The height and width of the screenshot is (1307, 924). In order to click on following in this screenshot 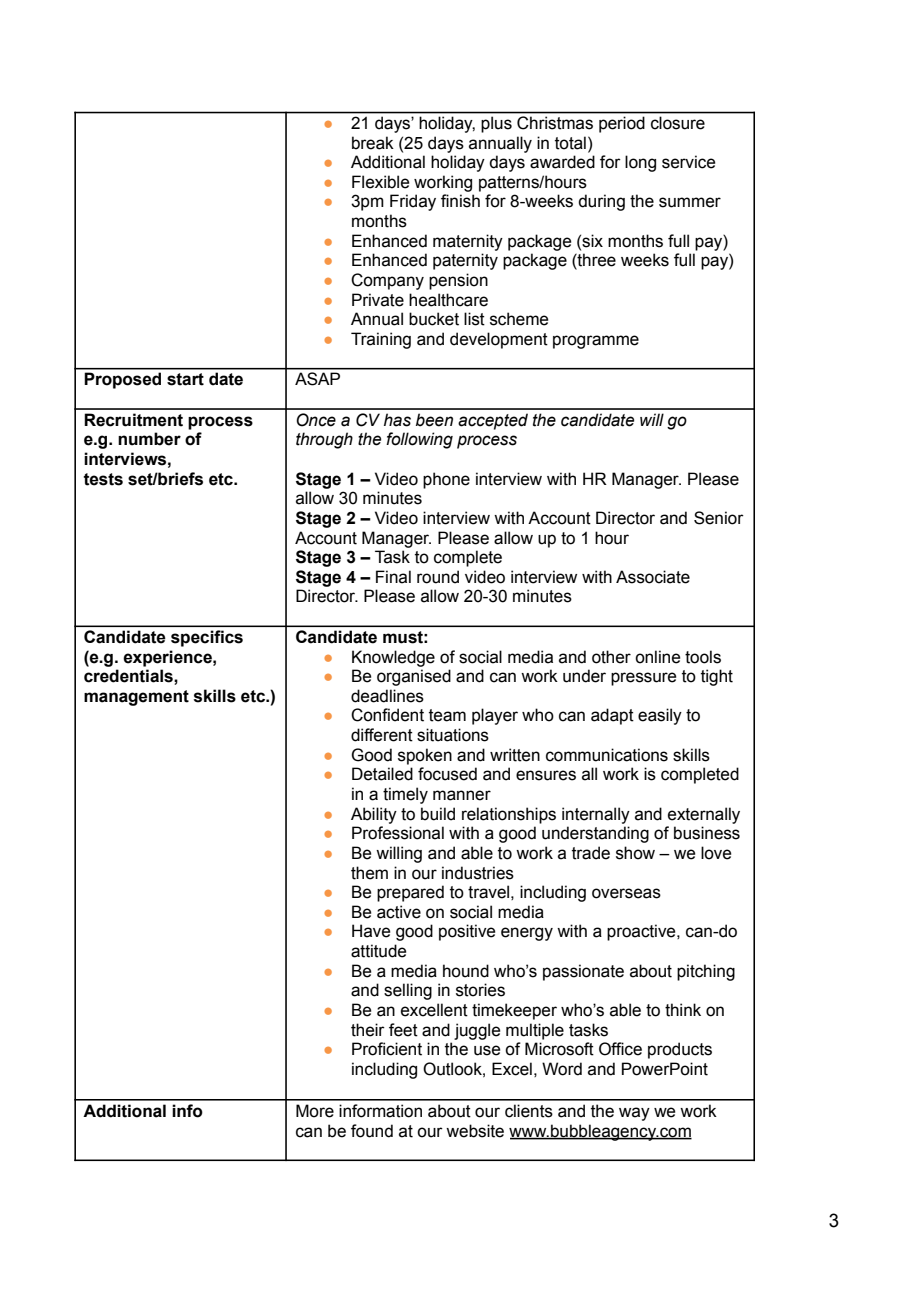, I will do `click(419, 440)`.
